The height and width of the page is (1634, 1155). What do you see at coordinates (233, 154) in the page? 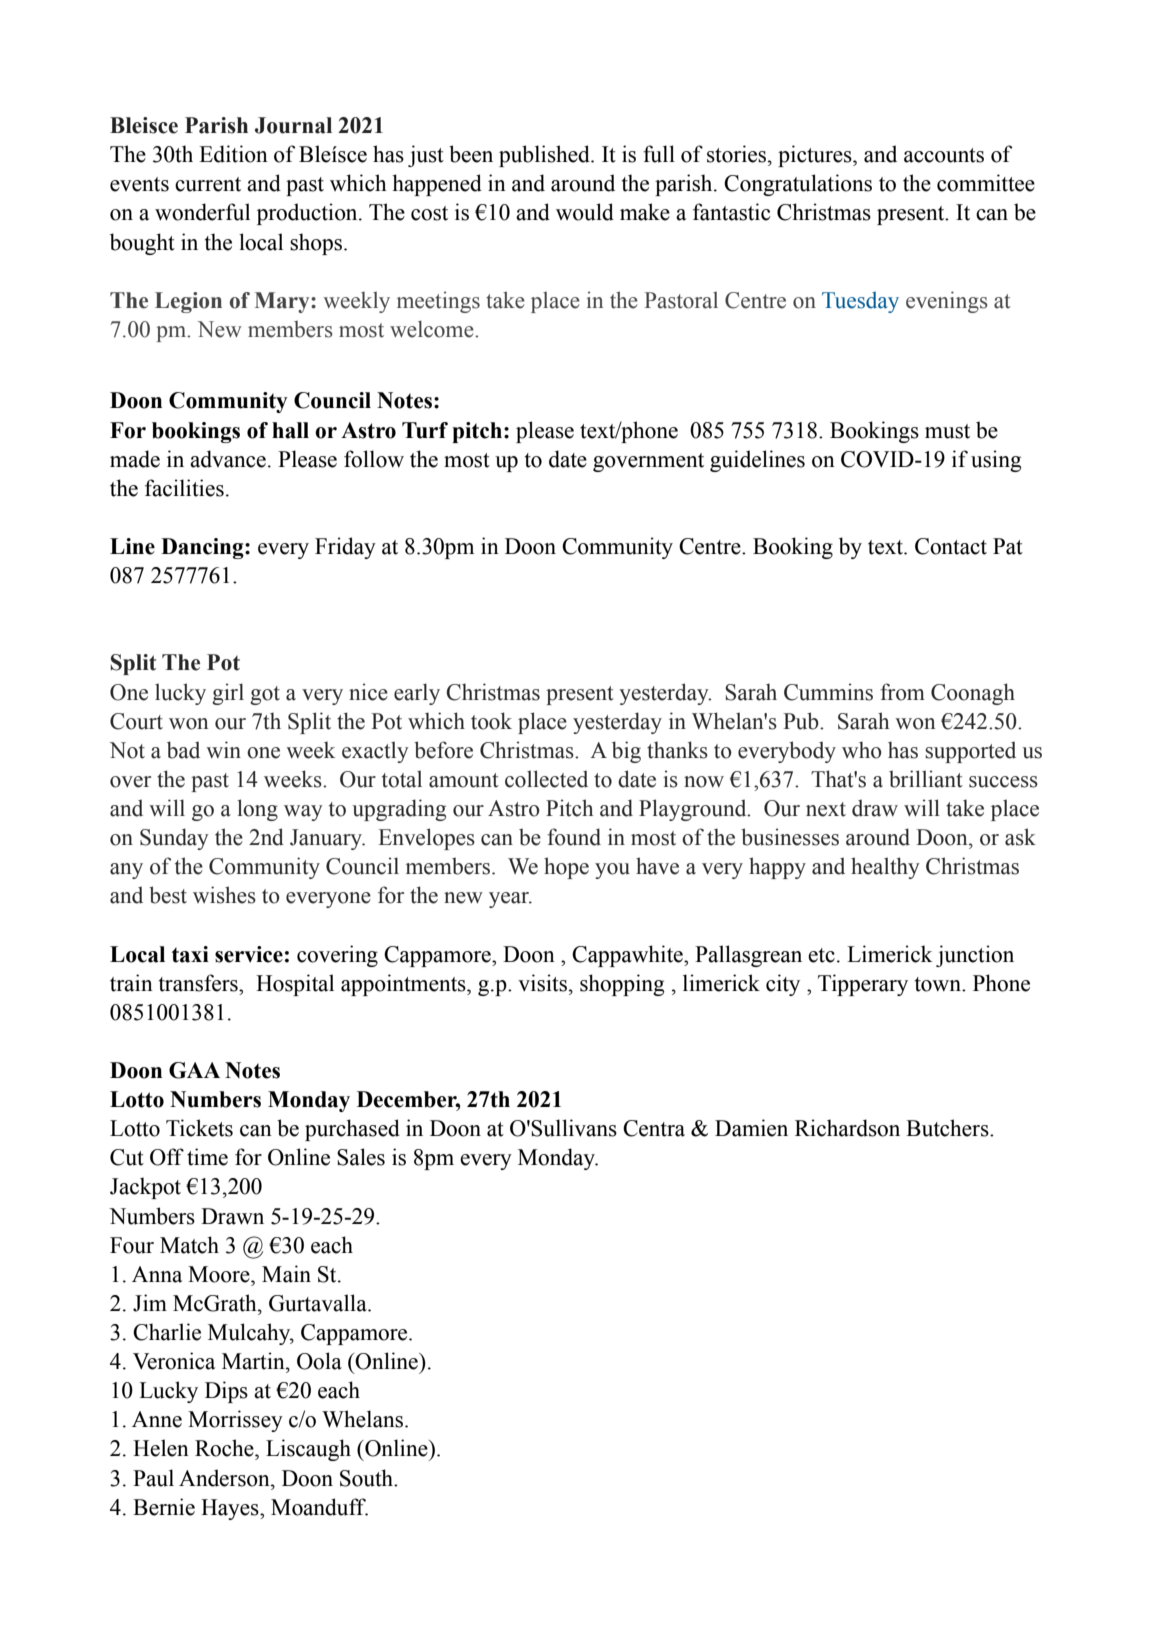
I see `Edition` at bounding box center [233, 154].
